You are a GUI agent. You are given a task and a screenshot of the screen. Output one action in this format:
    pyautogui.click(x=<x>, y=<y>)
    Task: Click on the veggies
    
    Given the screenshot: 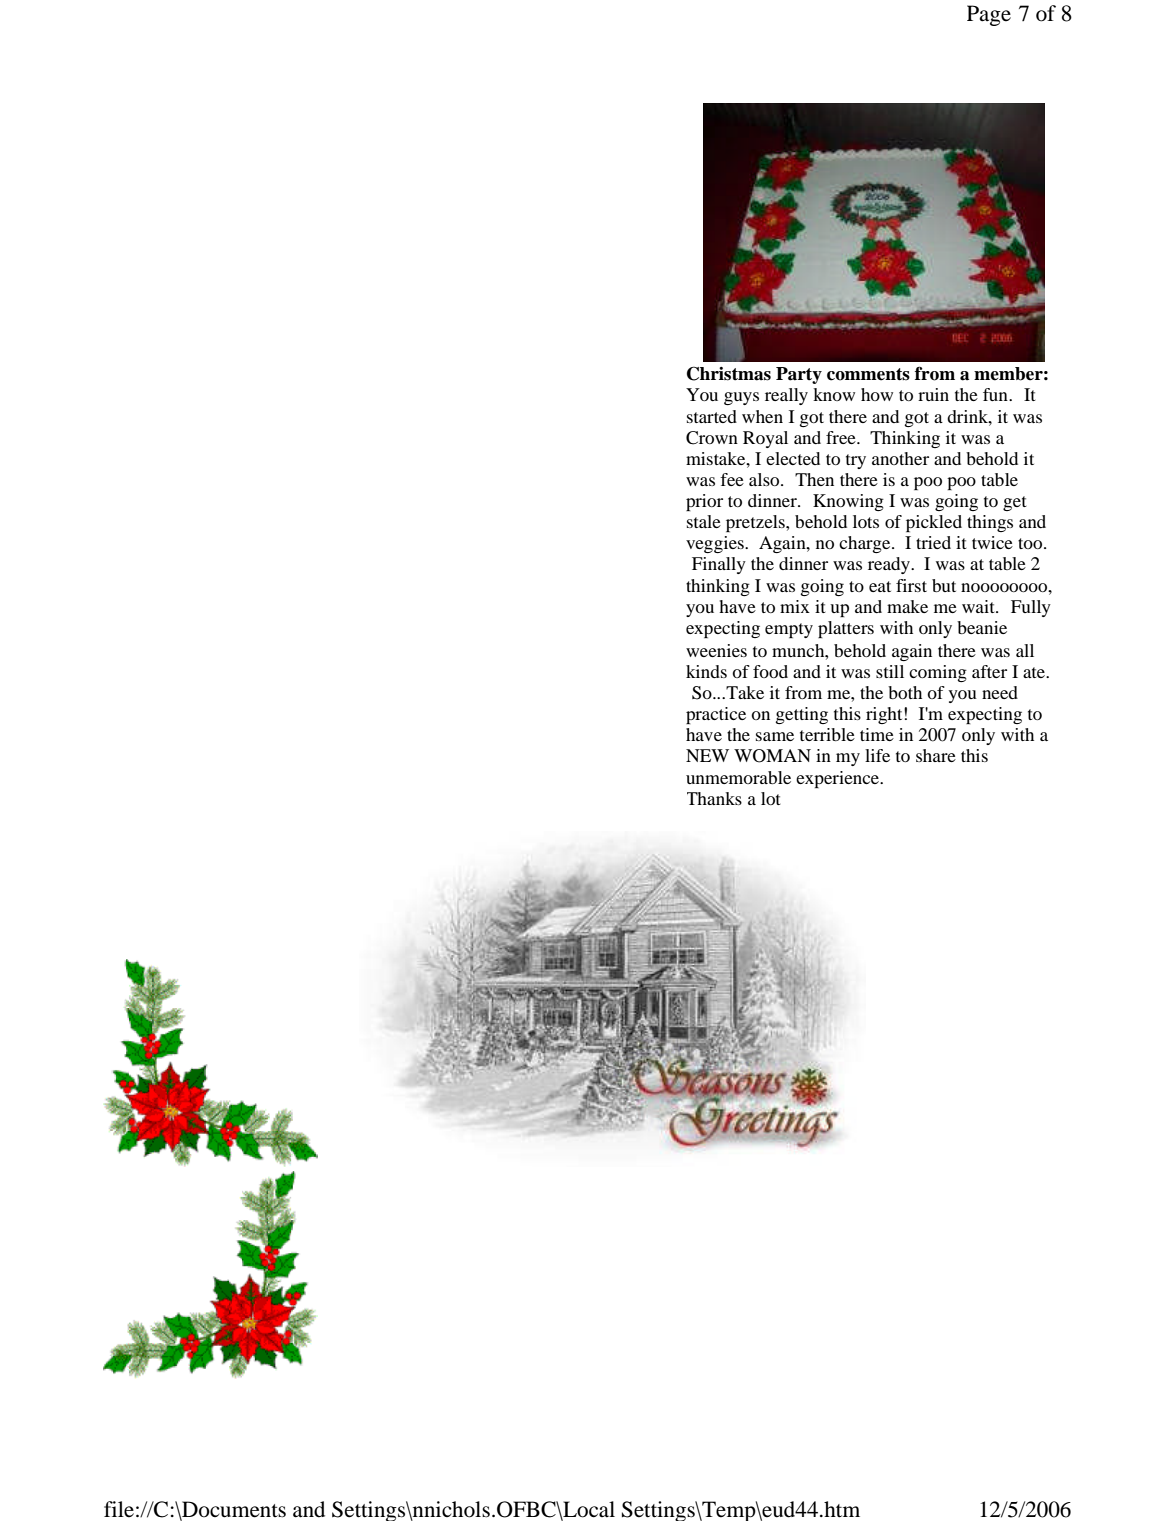 What is the action you would take?
    pyautogui.click(x=716, y=544)
